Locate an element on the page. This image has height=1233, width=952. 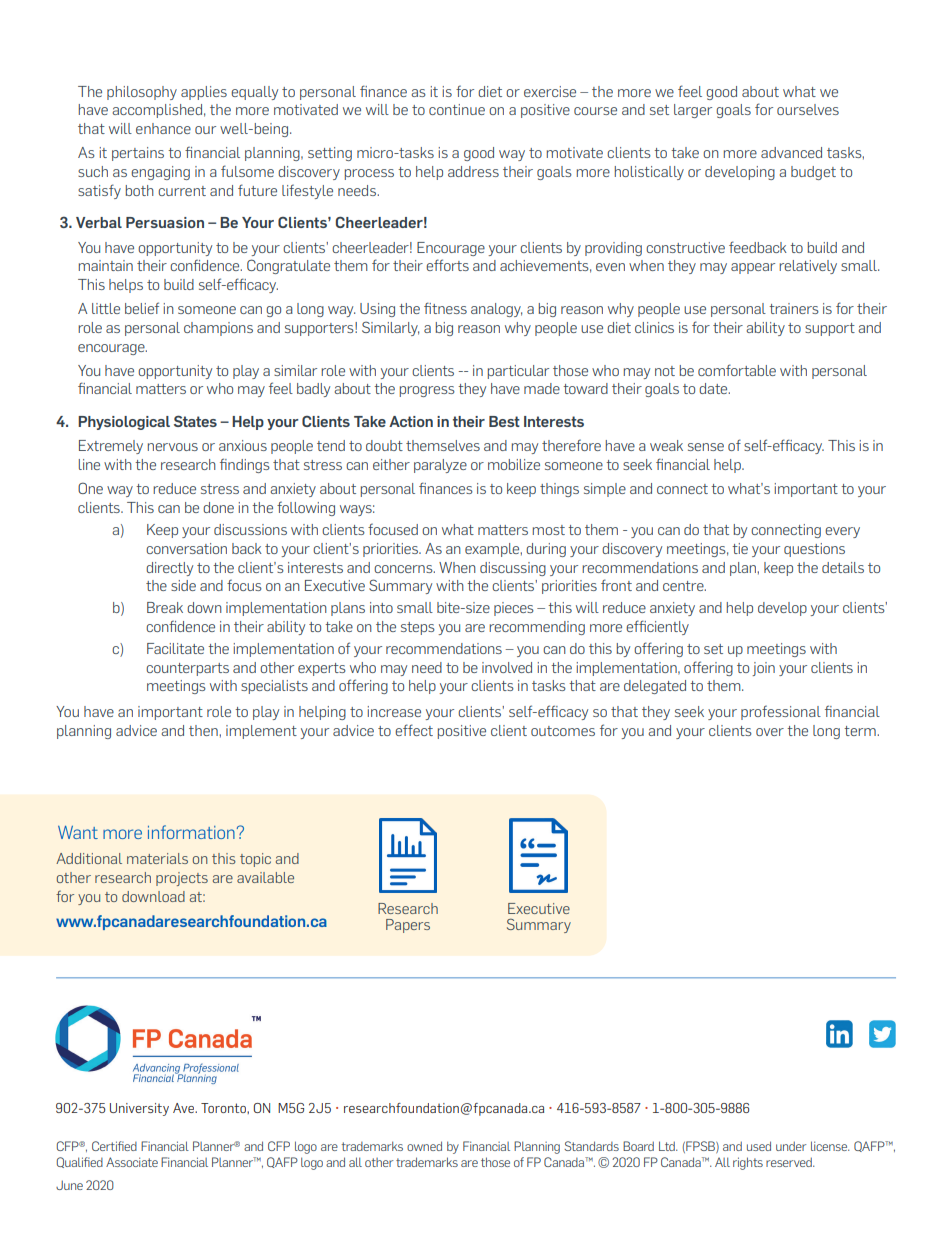
continue is located at coordinates (457, 109).
